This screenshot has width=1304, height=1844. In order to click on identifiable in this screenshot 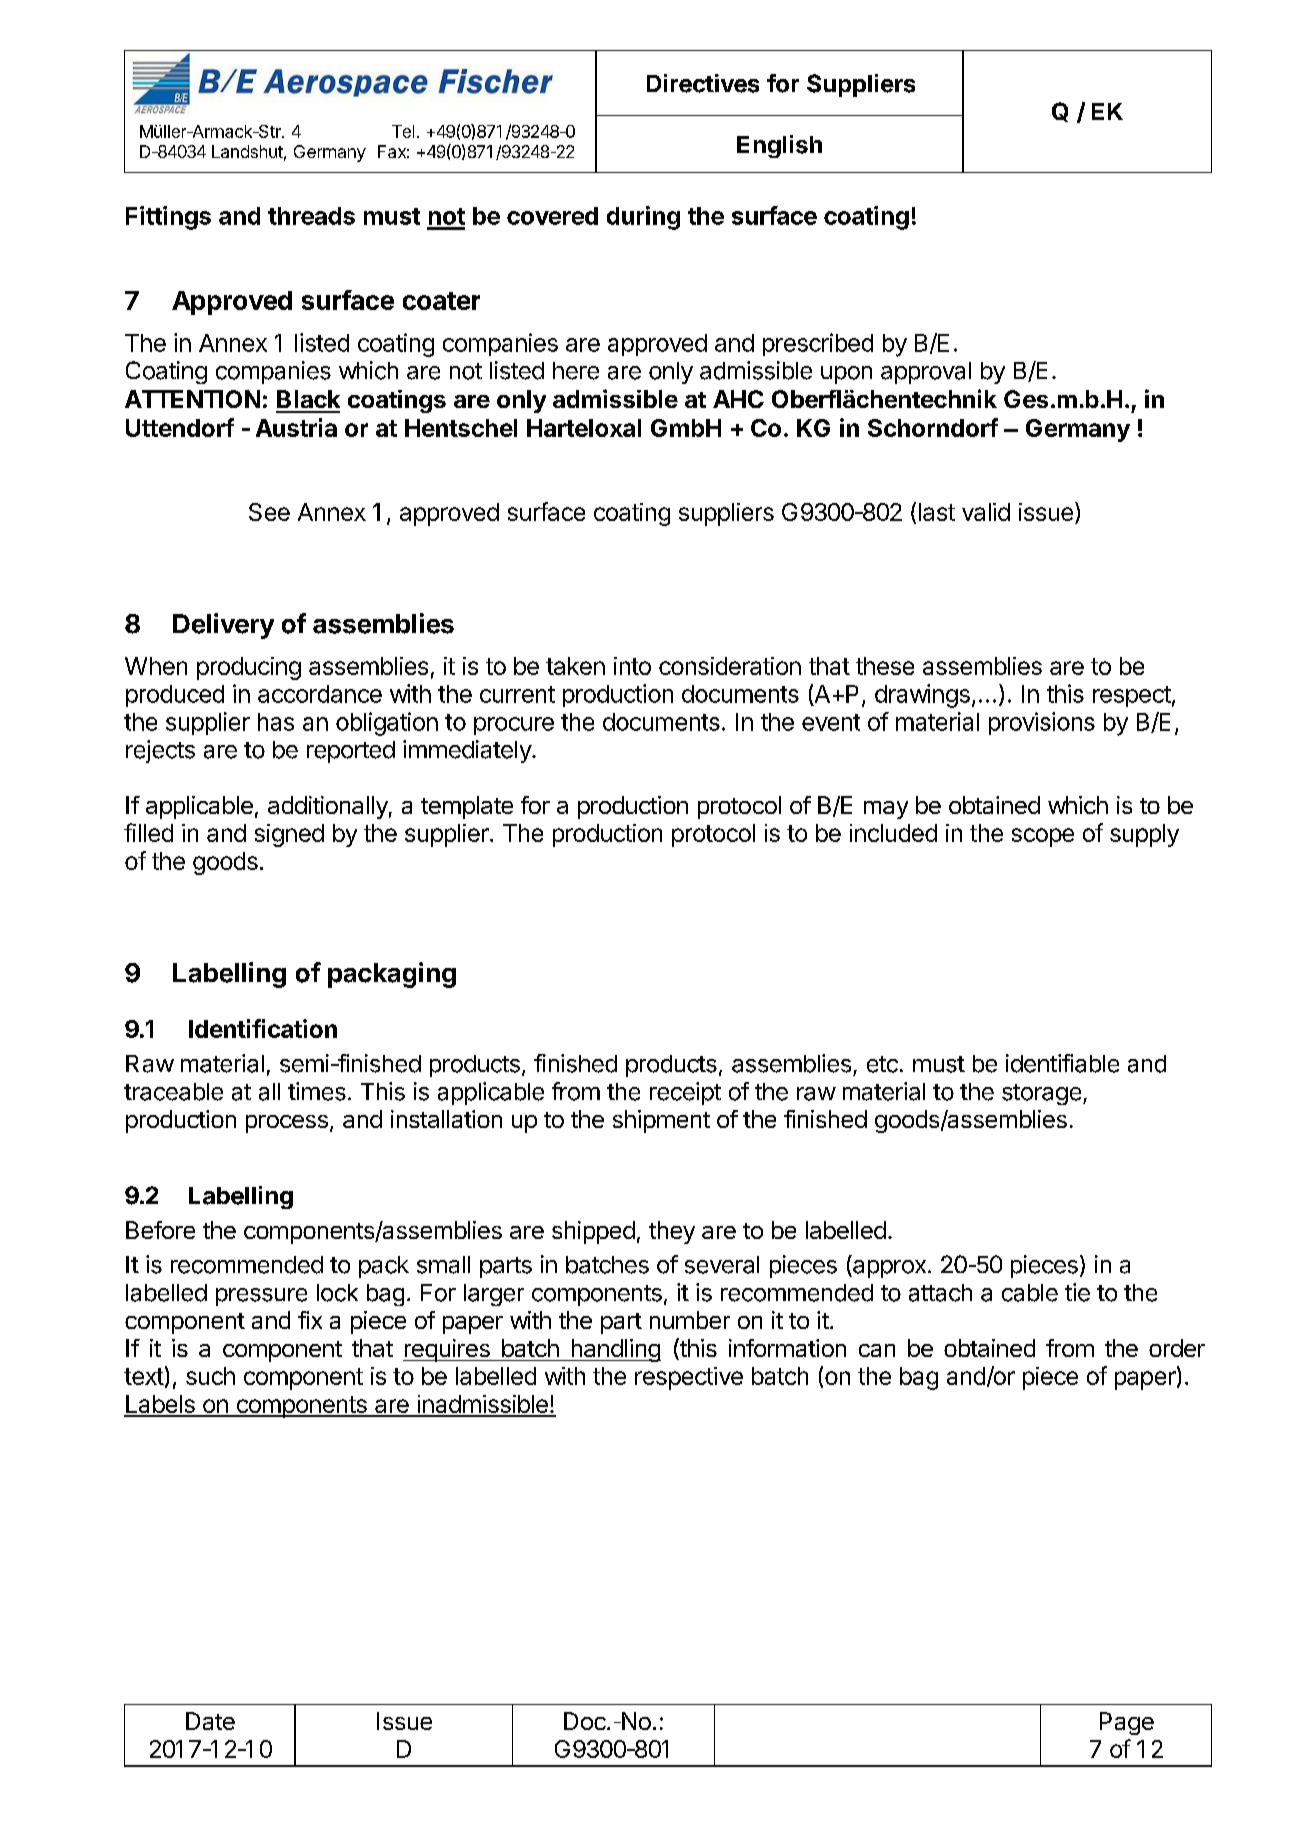, I will do `click(1062, 1063)`.
